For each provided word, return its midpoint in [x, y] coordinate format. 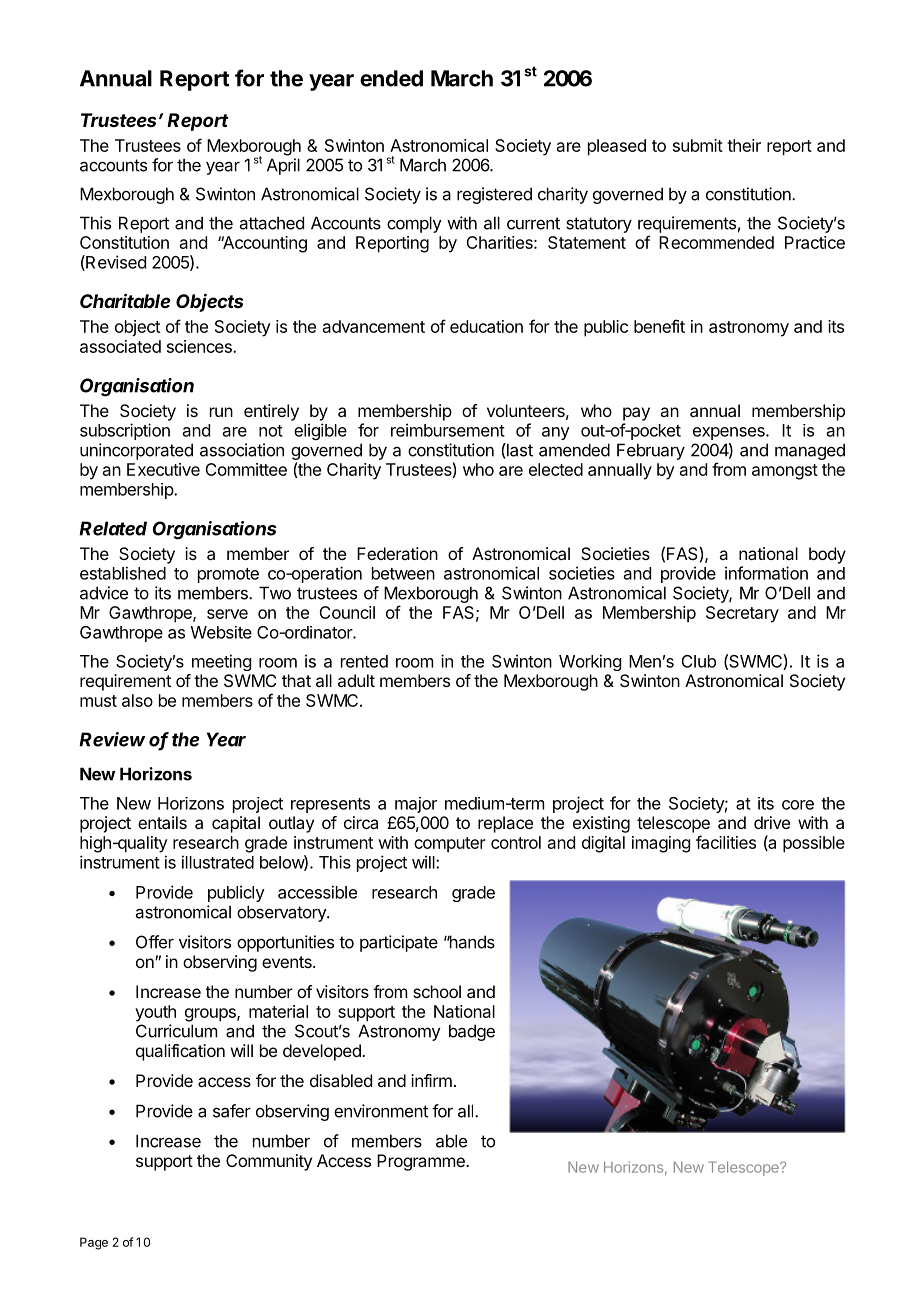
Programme [422, 1162]
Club [699, 661]
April [283, 166]
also [137, 700]
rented [364, 661]
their [744, 145]
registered [494, 195]
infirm [431, 1080]
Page [94, 1243]
